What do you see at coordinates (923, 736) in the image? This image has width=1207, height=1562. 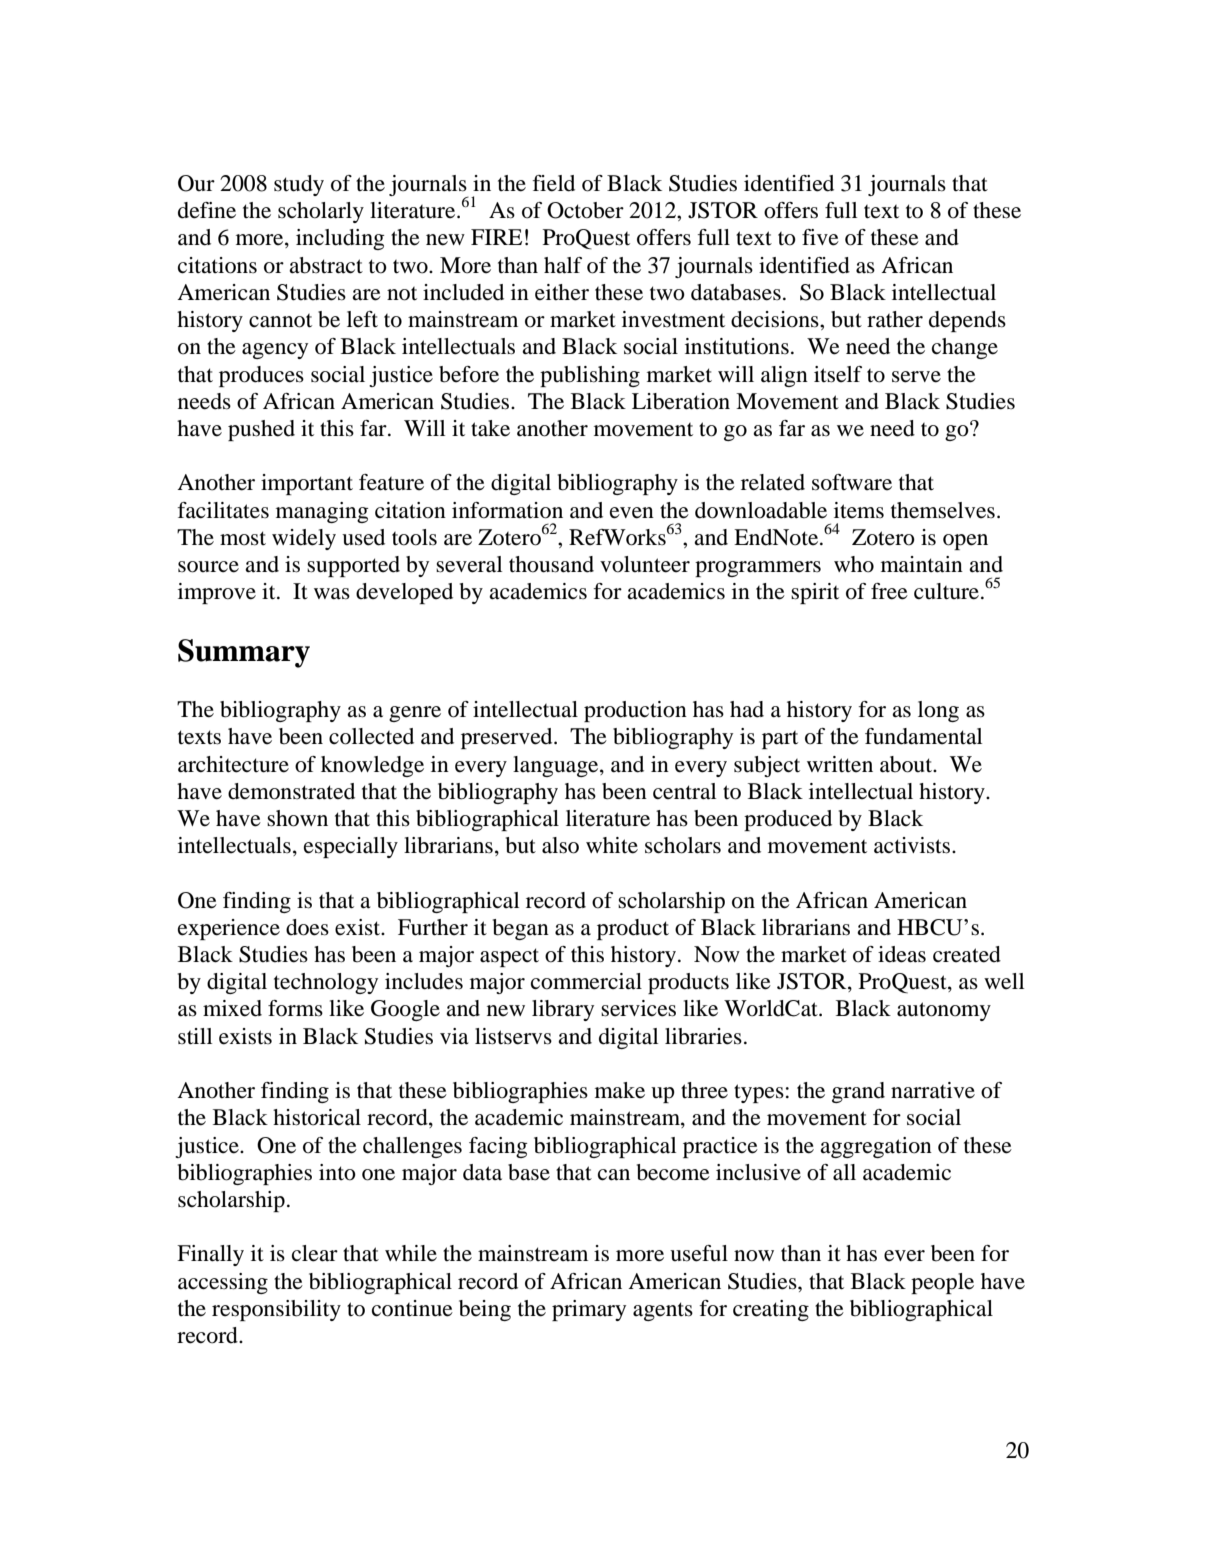 I see `fundamental` at bounding box center [923, 736].
